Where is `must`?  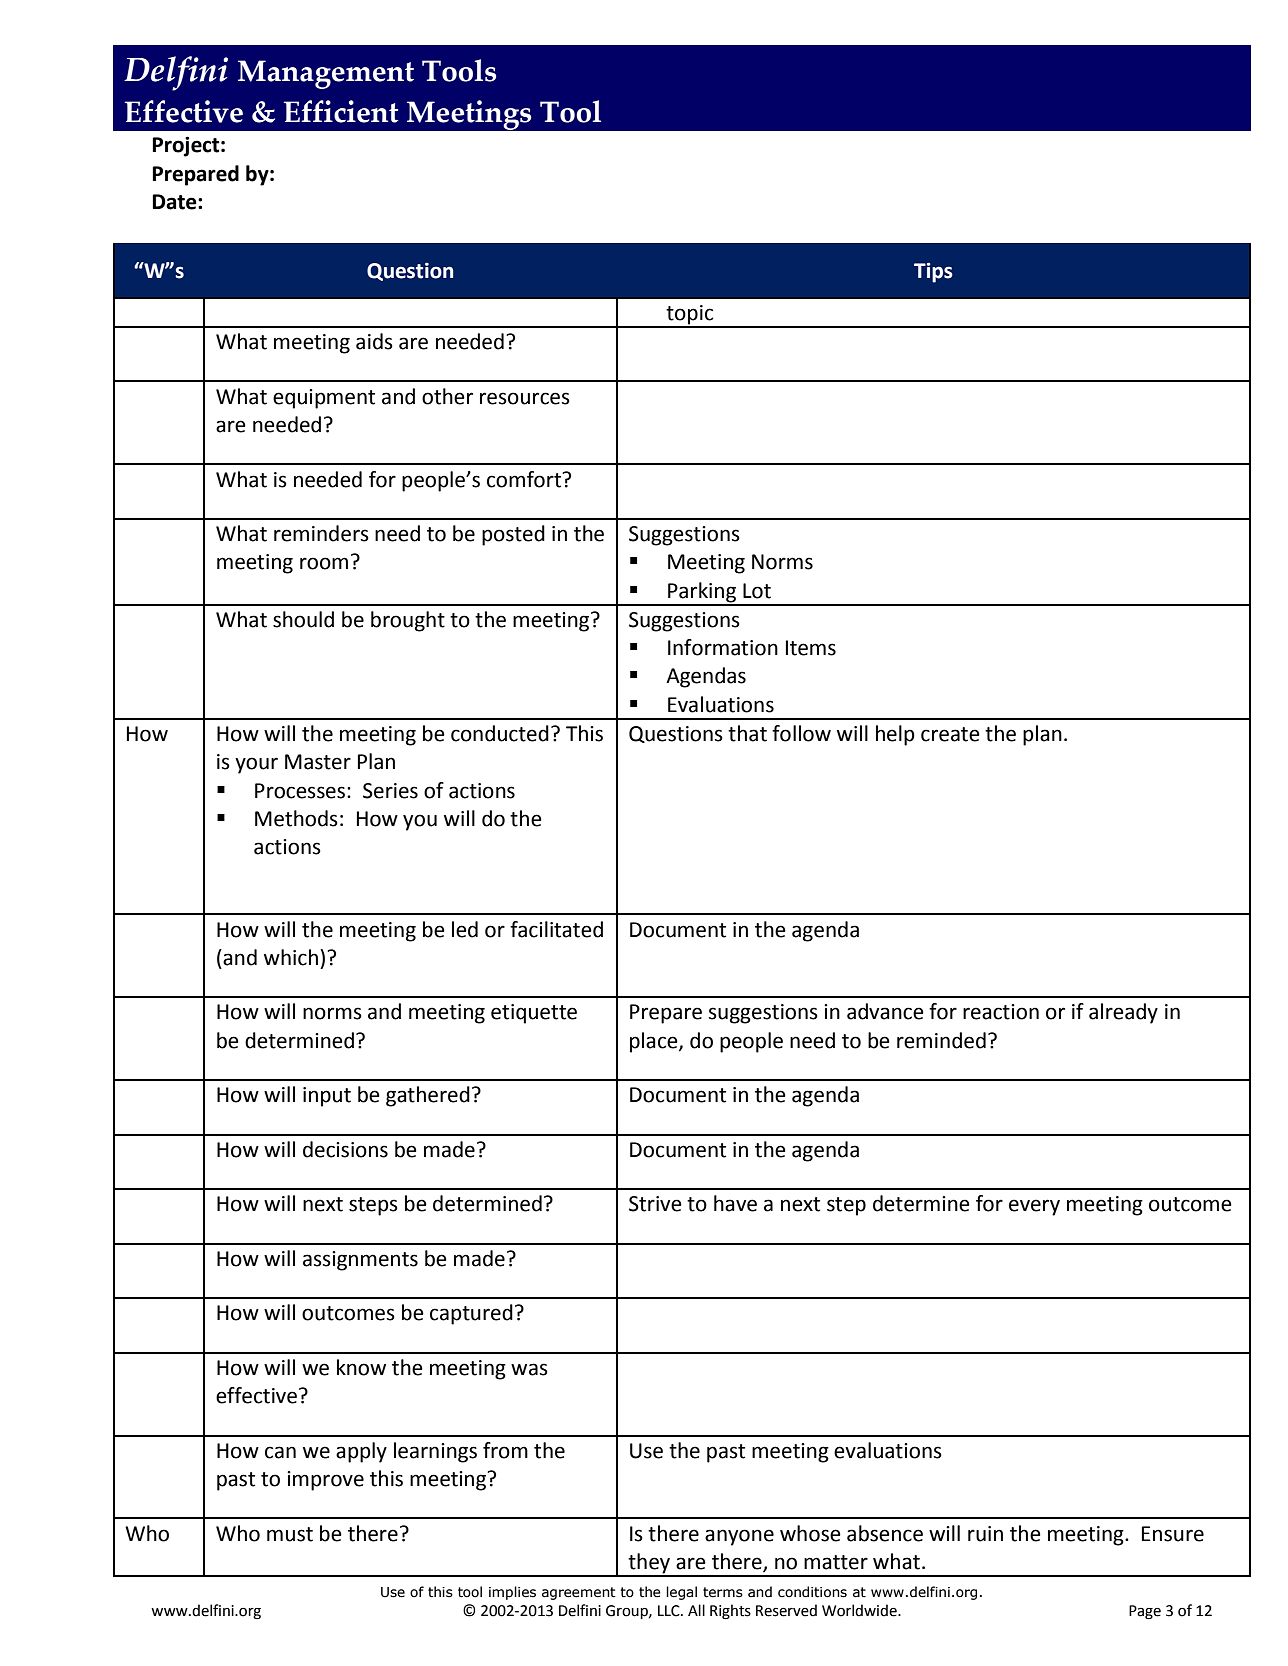 must is located at coordinates (290, 1534).
